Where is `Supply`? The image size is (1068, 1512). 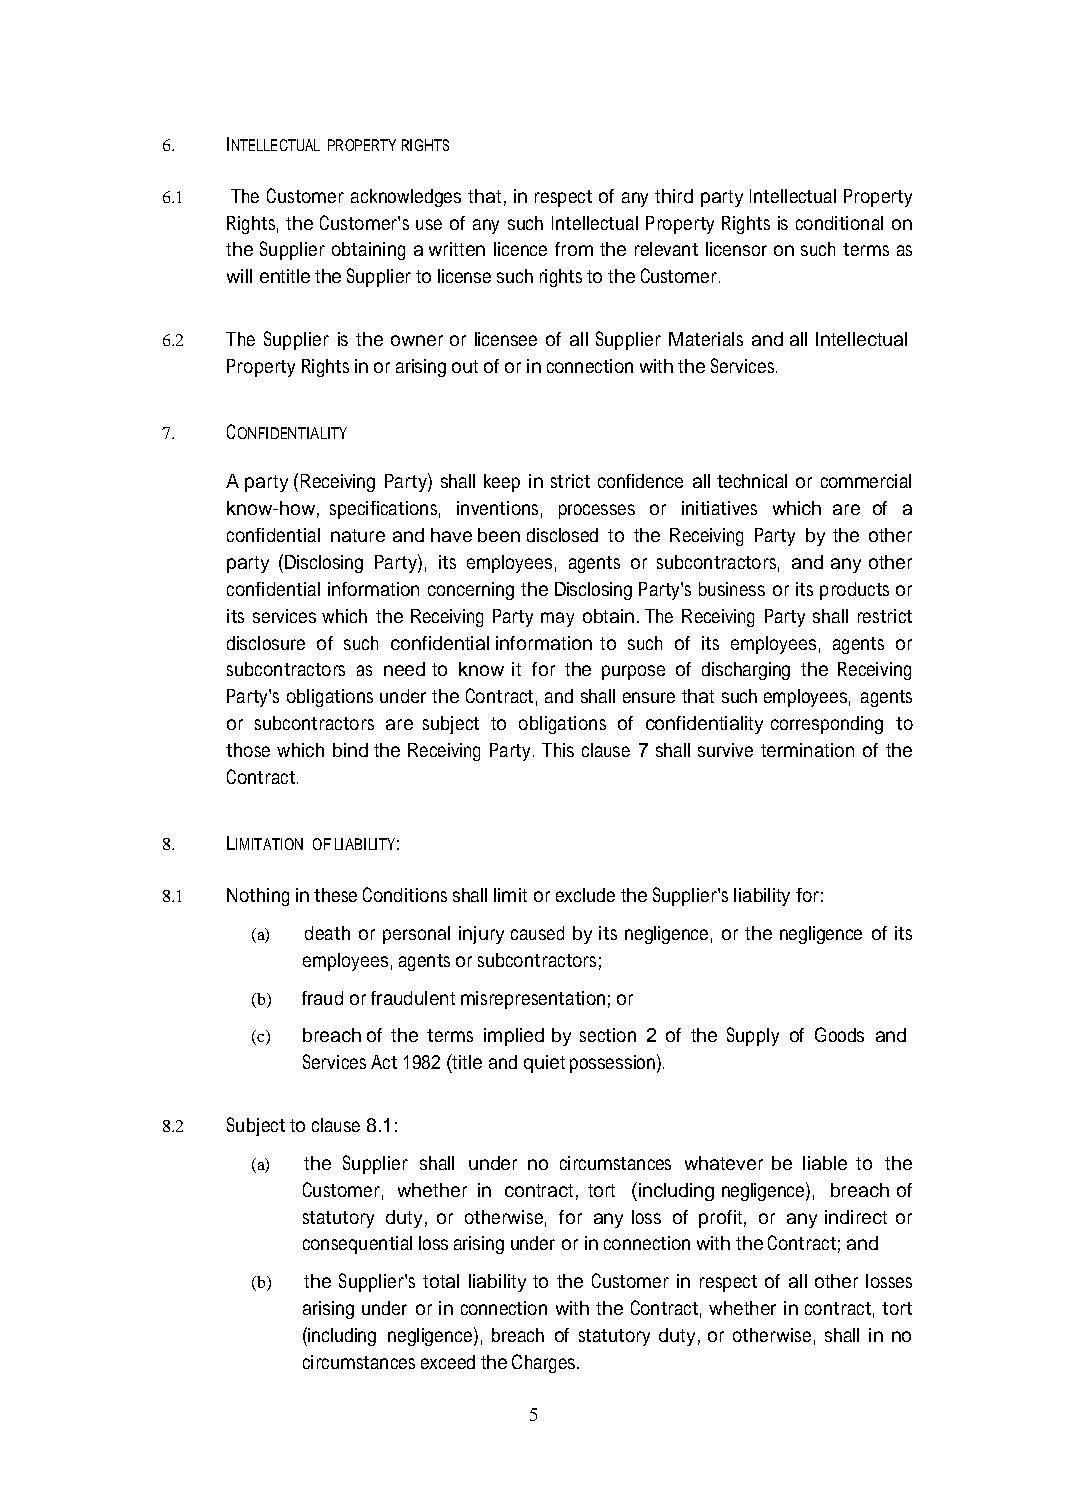 Supply is located at coordinates (753, 1036).
